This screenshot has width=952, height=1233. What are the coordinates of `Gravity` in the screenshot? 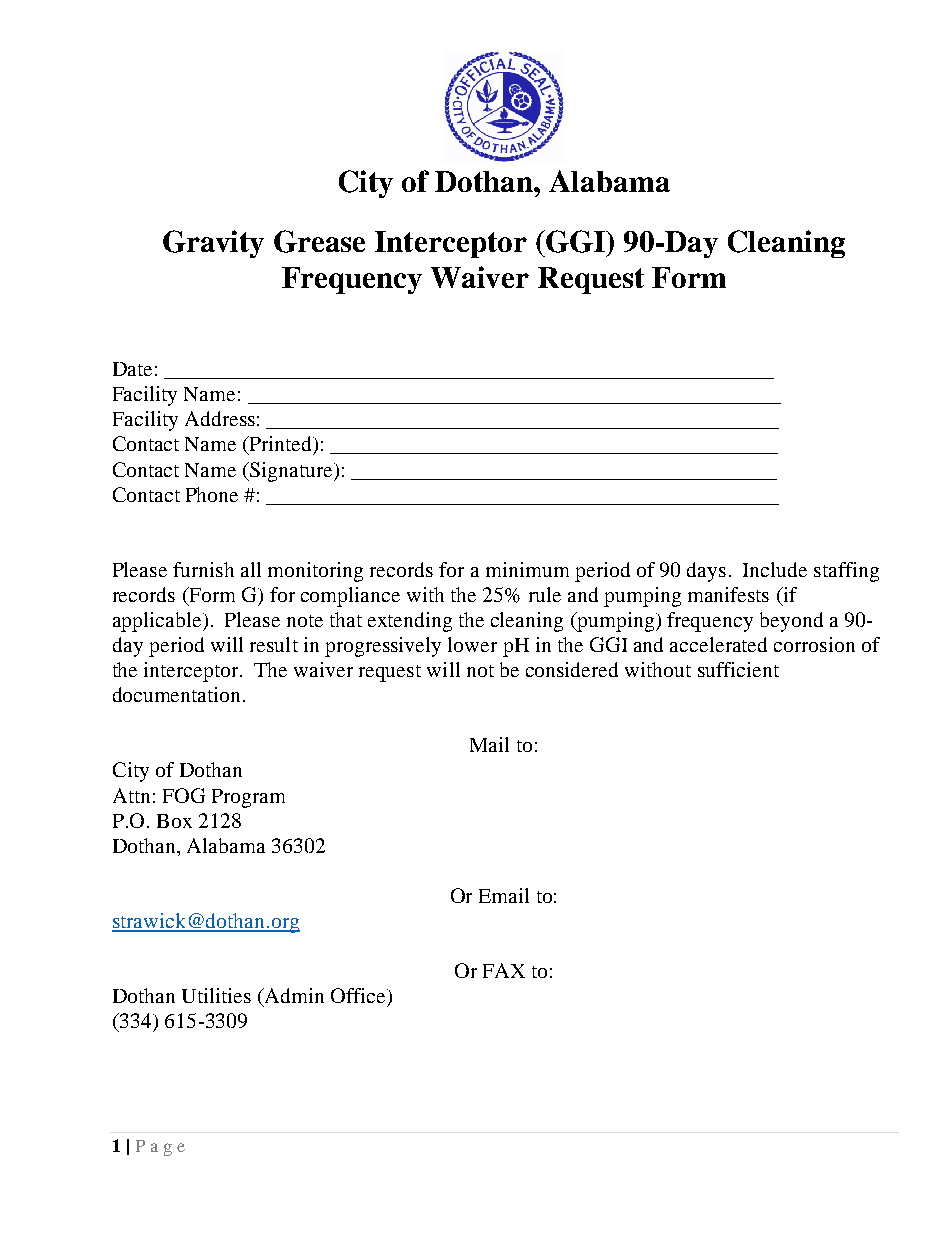 It's located at (213, 244).
